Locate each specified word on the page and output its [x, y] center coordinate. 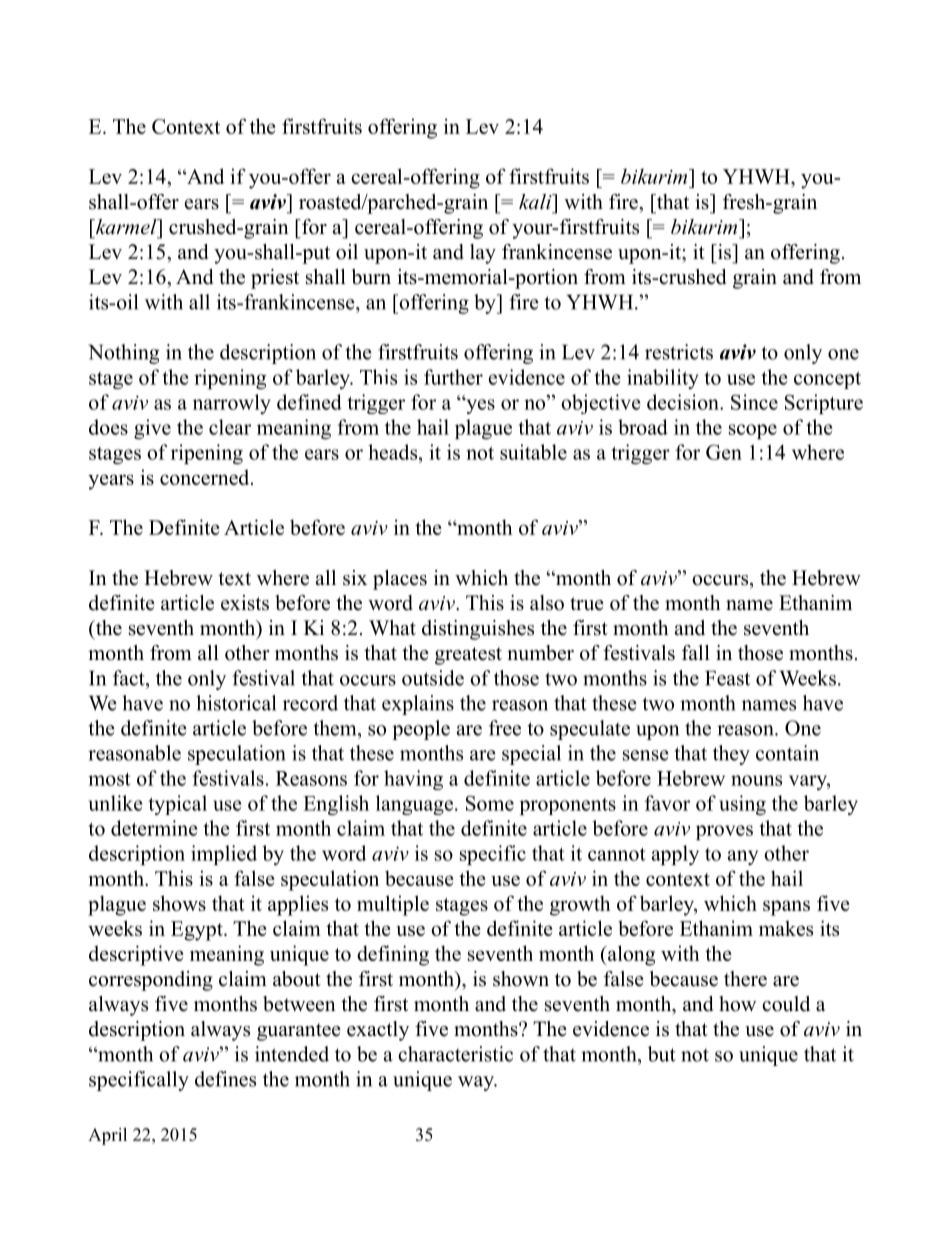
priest [275, 279]
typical [177, 805]
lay [483, 254]
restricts [679, 352]
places [400, 580]
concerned [206, 477]
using [742, 805]
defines [225, 1079]
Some [490, 803]
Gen [724, 452]
